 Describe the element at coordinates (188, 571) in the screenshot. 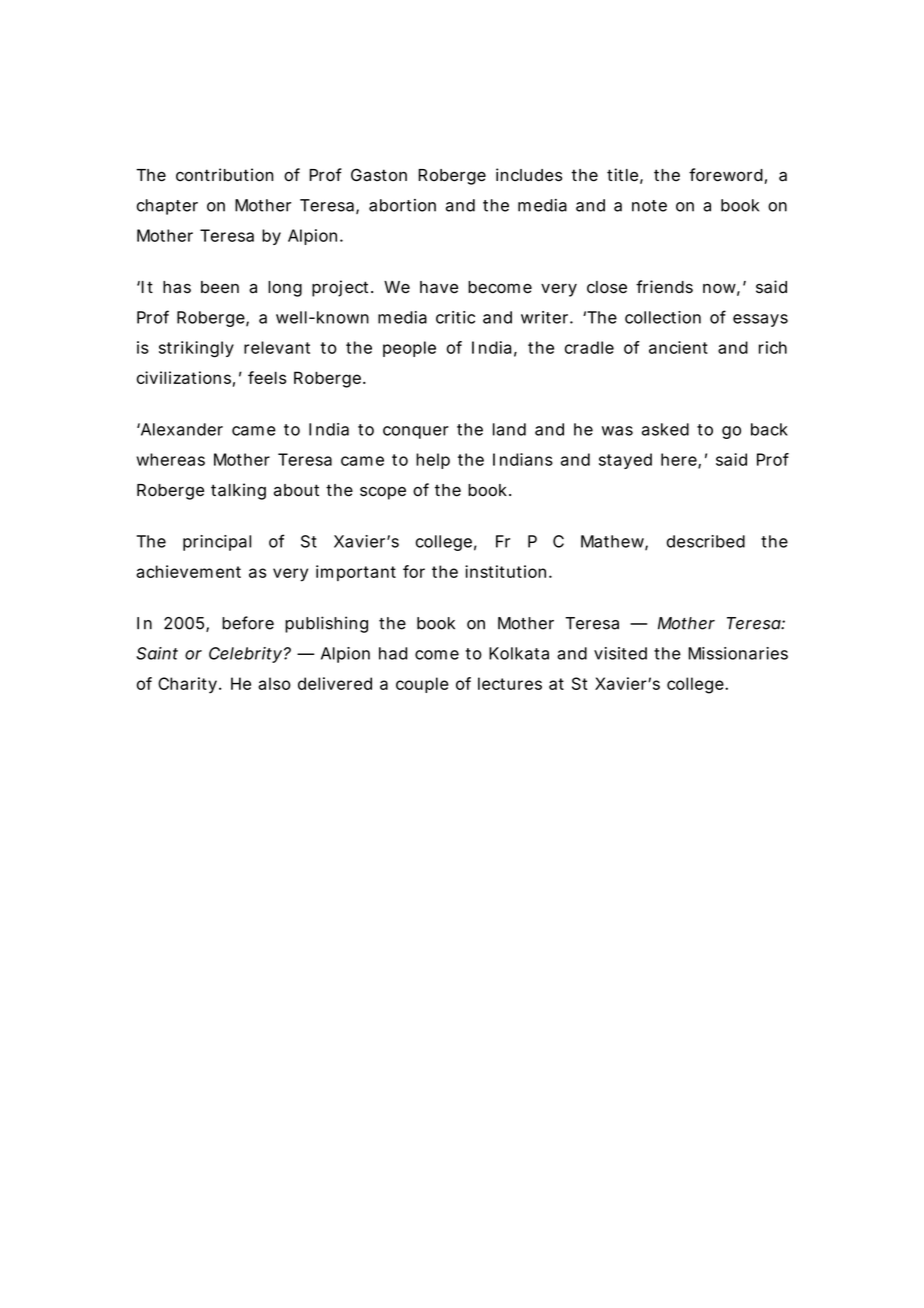

I see `achievement` at that location.
